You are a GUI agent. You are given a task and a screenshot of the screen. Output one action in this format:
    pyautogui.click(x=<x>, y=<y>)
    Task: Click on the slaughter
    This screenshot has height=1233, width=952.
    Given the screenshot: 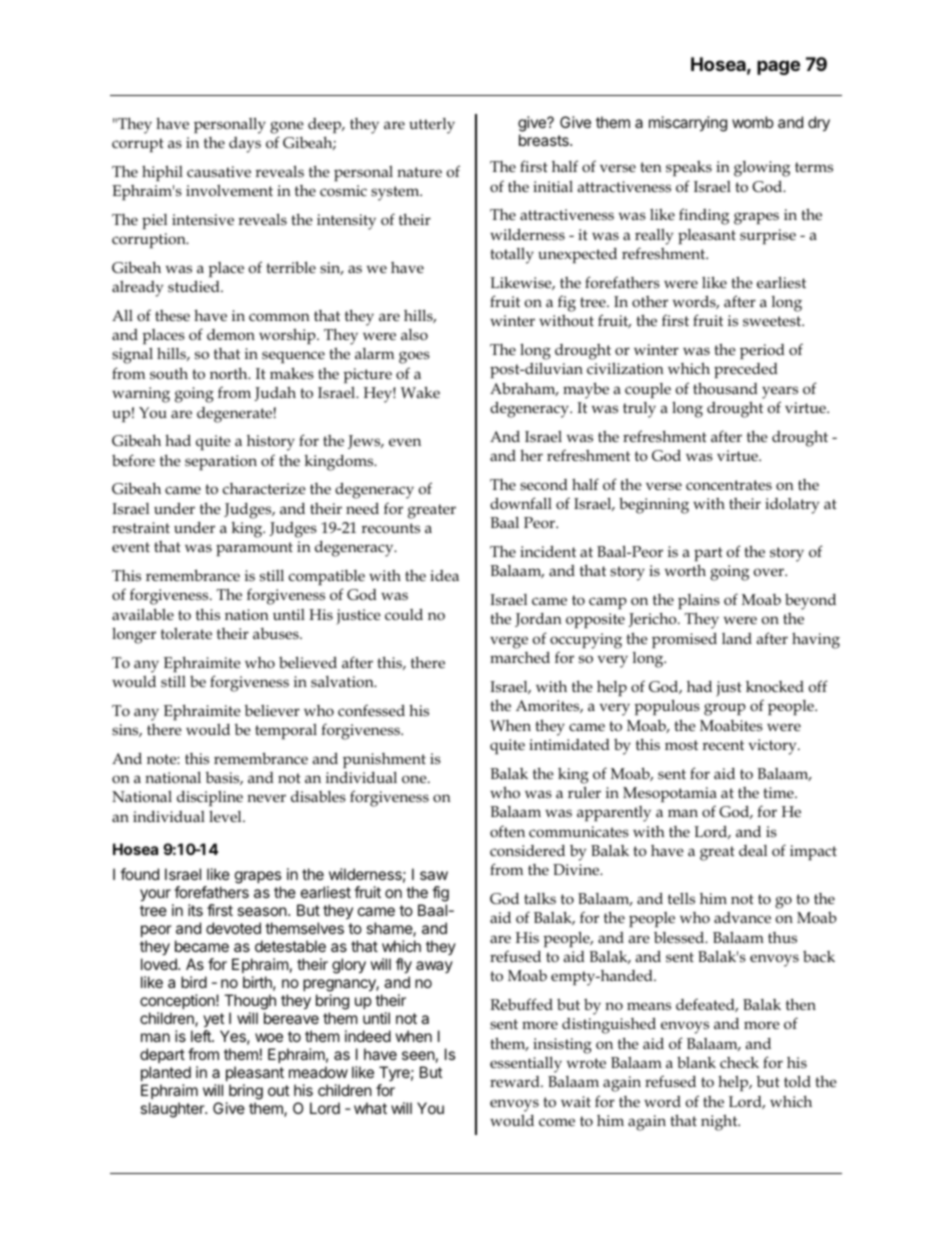 What is the action you would take?
    pyautogui.click(x=173, y=1110)
